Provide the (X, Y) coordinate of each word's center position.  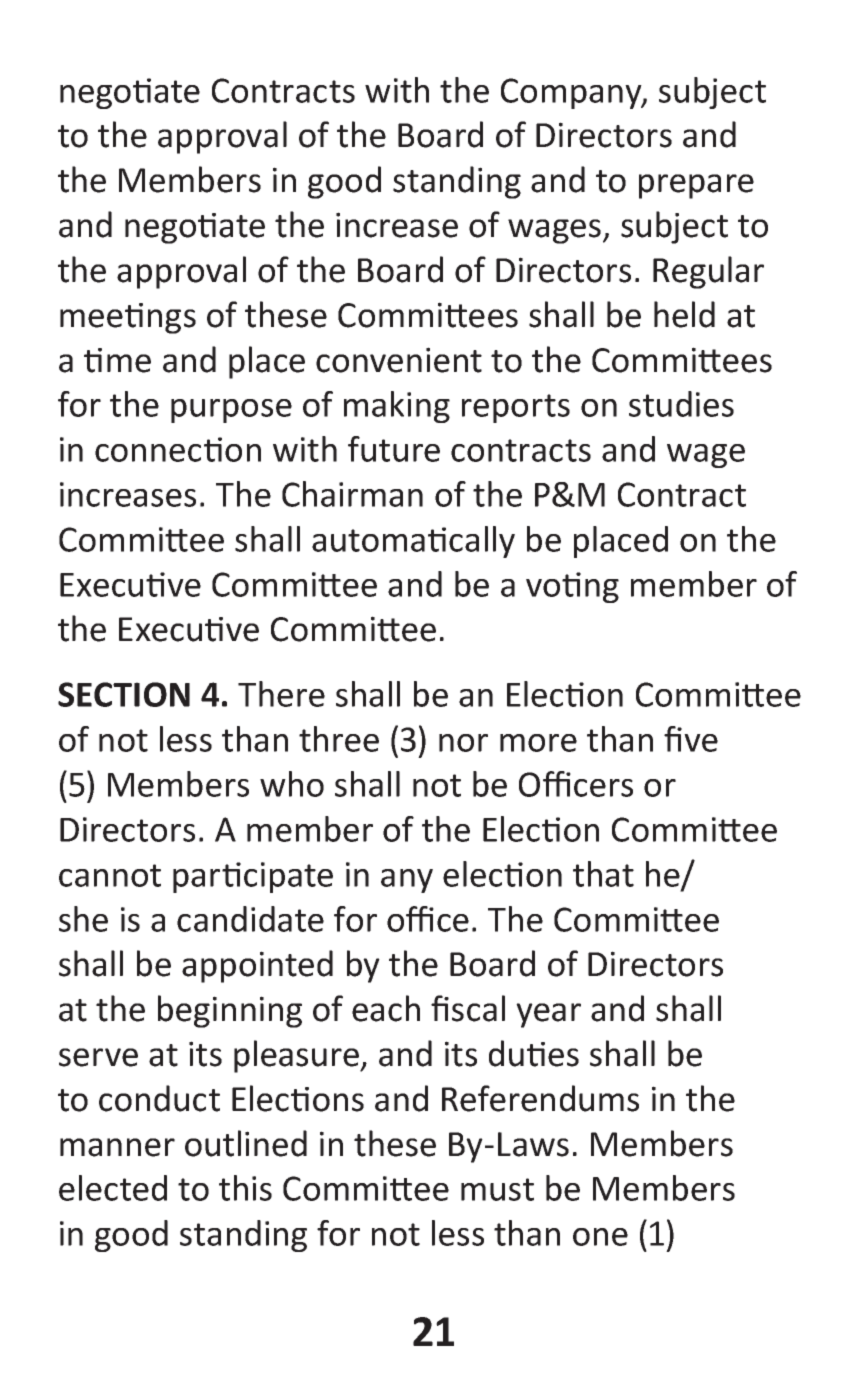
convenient (399, 360)
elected (113, 1188)
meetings (128, 318)
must (497, 1189)
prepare (696, 186)
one (600, 1237)
